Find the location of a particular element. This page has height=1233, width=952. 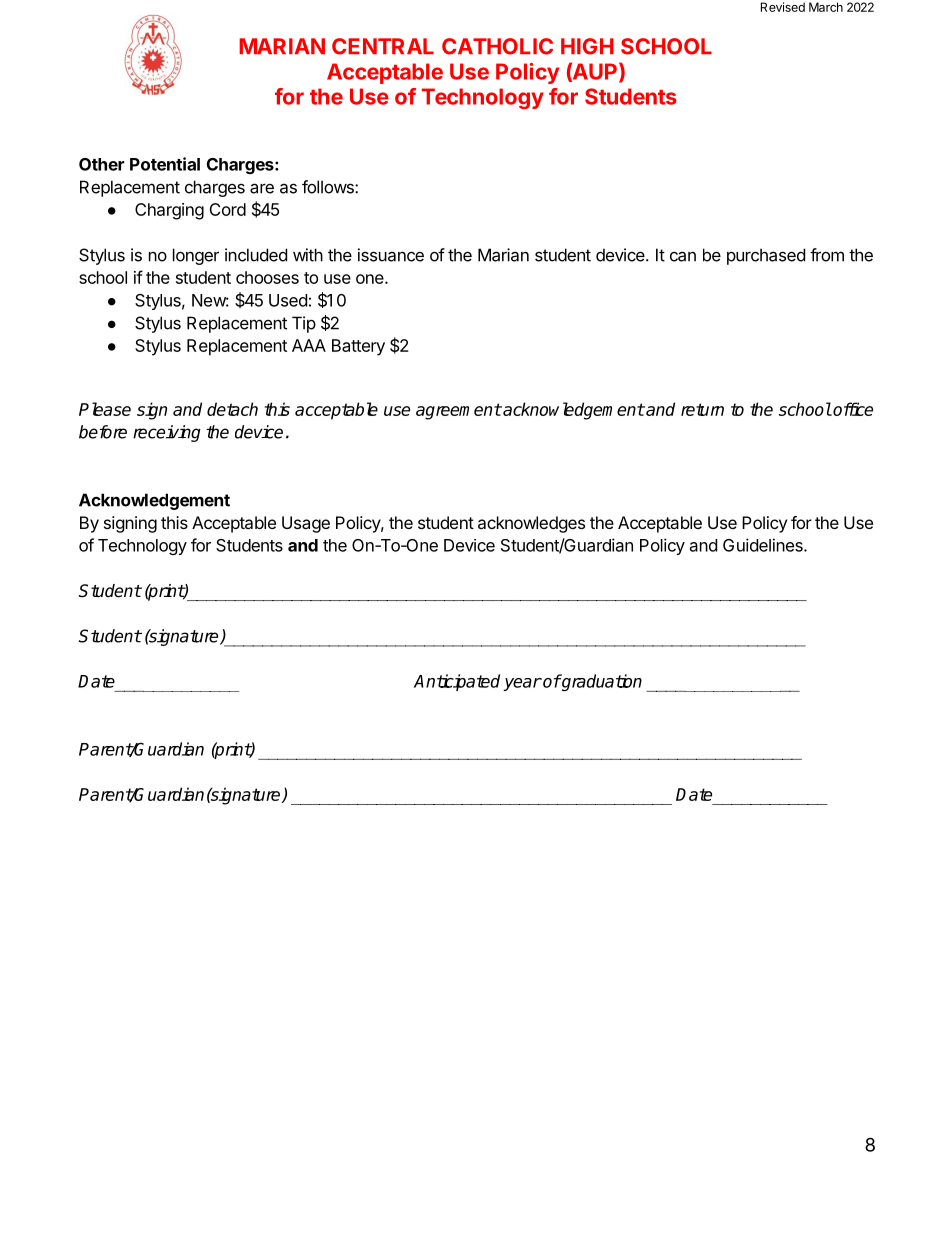

CENTRAL is located at coordinates (383, 46).
